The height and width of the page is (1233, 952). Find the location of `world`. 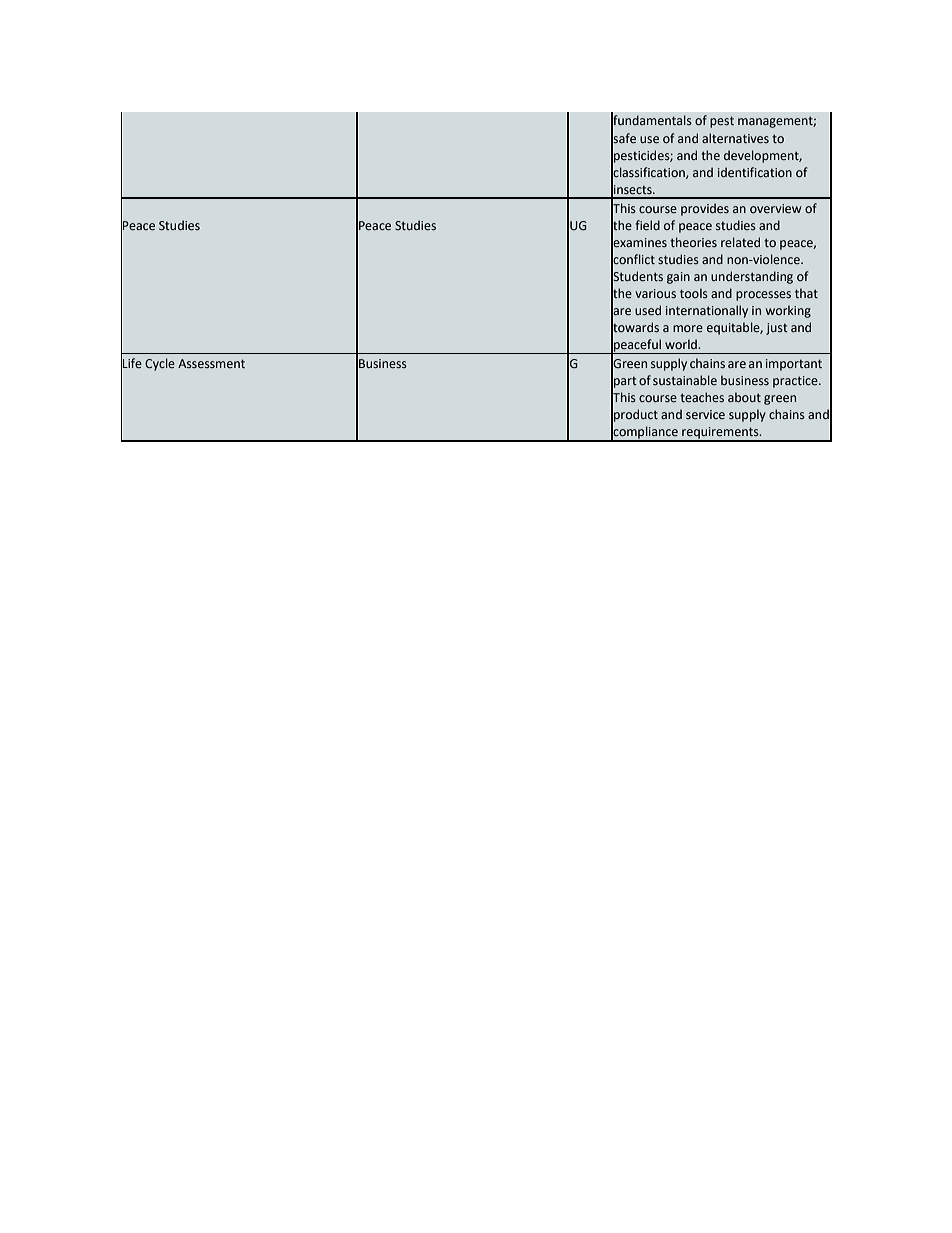

world is located at coordinates (682, 344).
